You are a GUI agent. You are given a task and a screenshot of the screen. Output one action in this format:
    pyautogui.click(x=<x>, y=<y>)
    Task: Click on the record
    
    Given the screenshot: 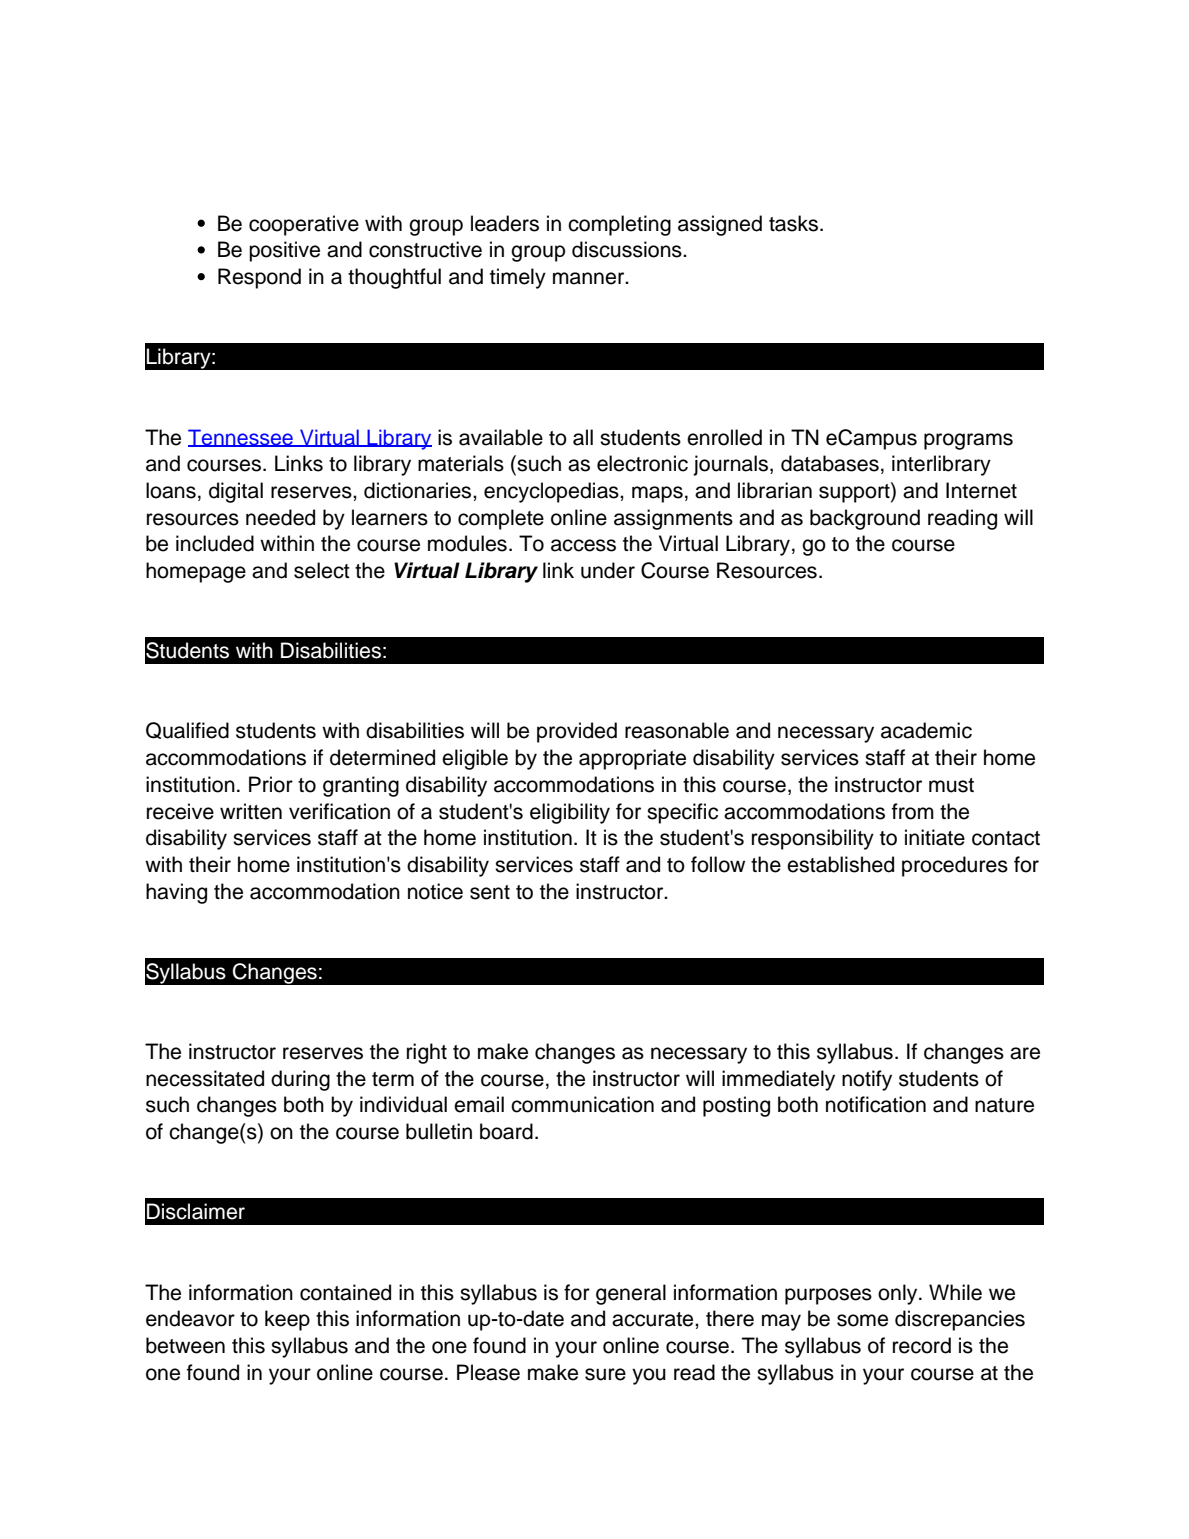 What is the action you would take?
    pyautogui.click(x=922, y=1345)
